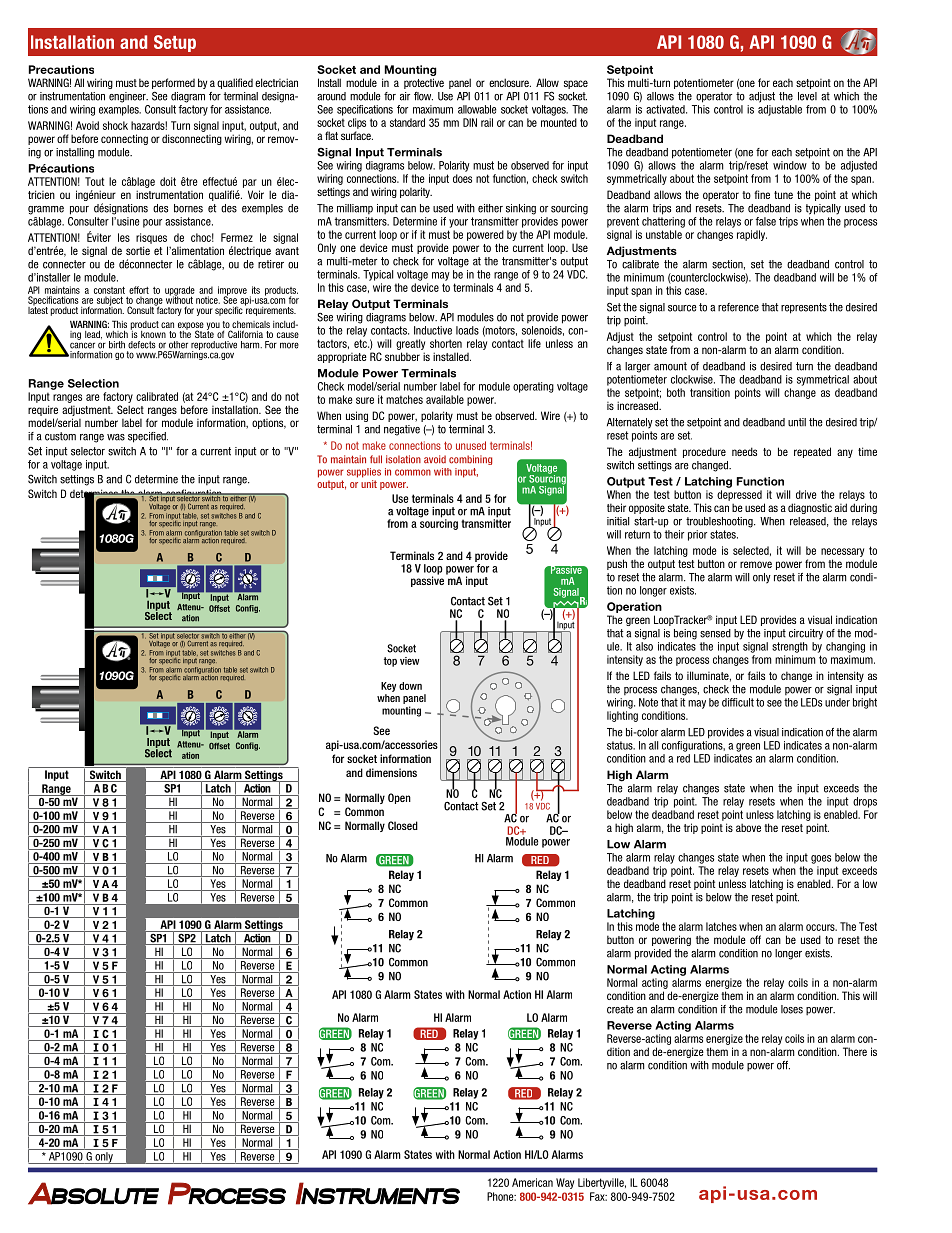  I want to click on goes, so click(821, 859).
